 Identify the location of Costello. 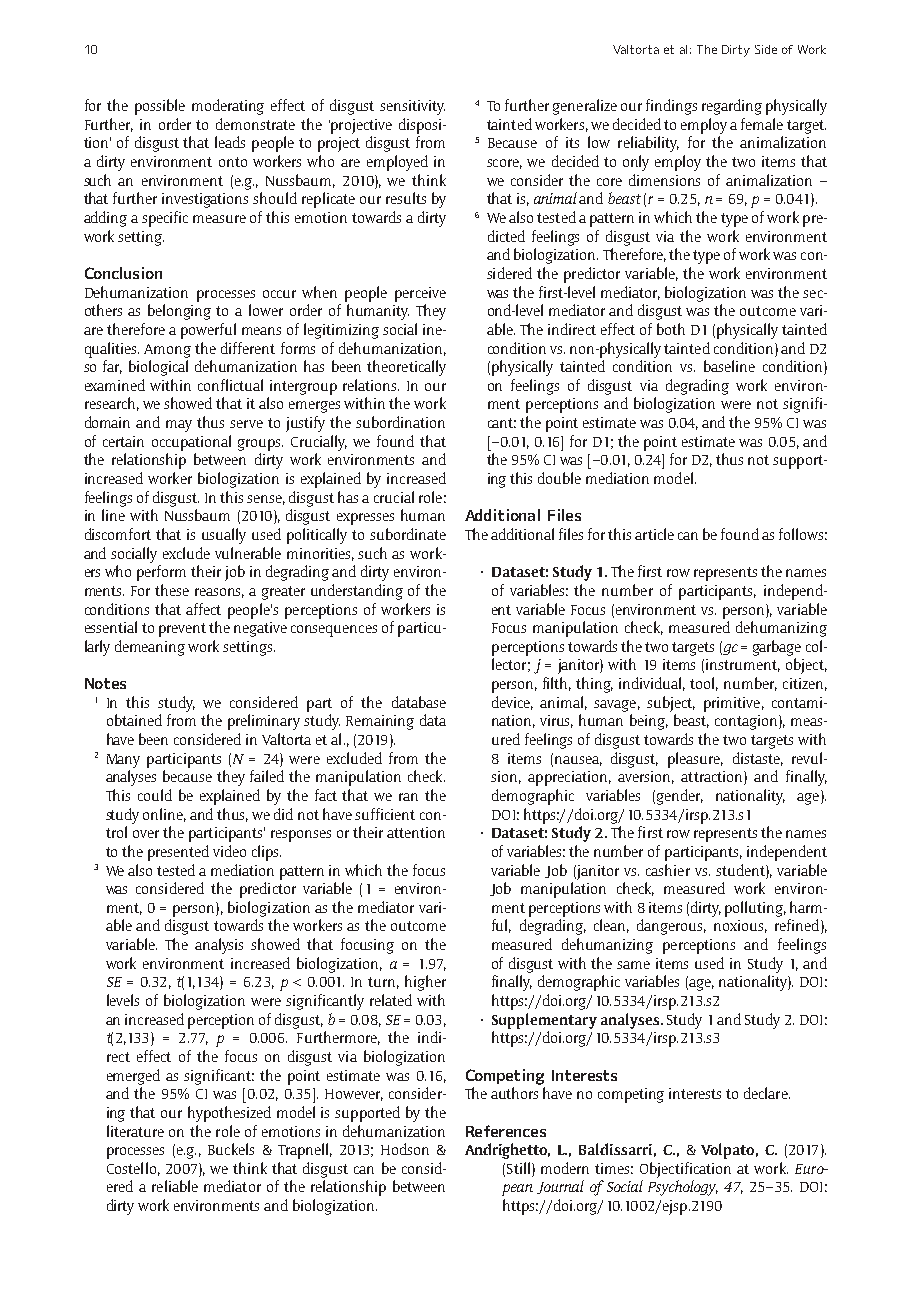
(131, 1168).
